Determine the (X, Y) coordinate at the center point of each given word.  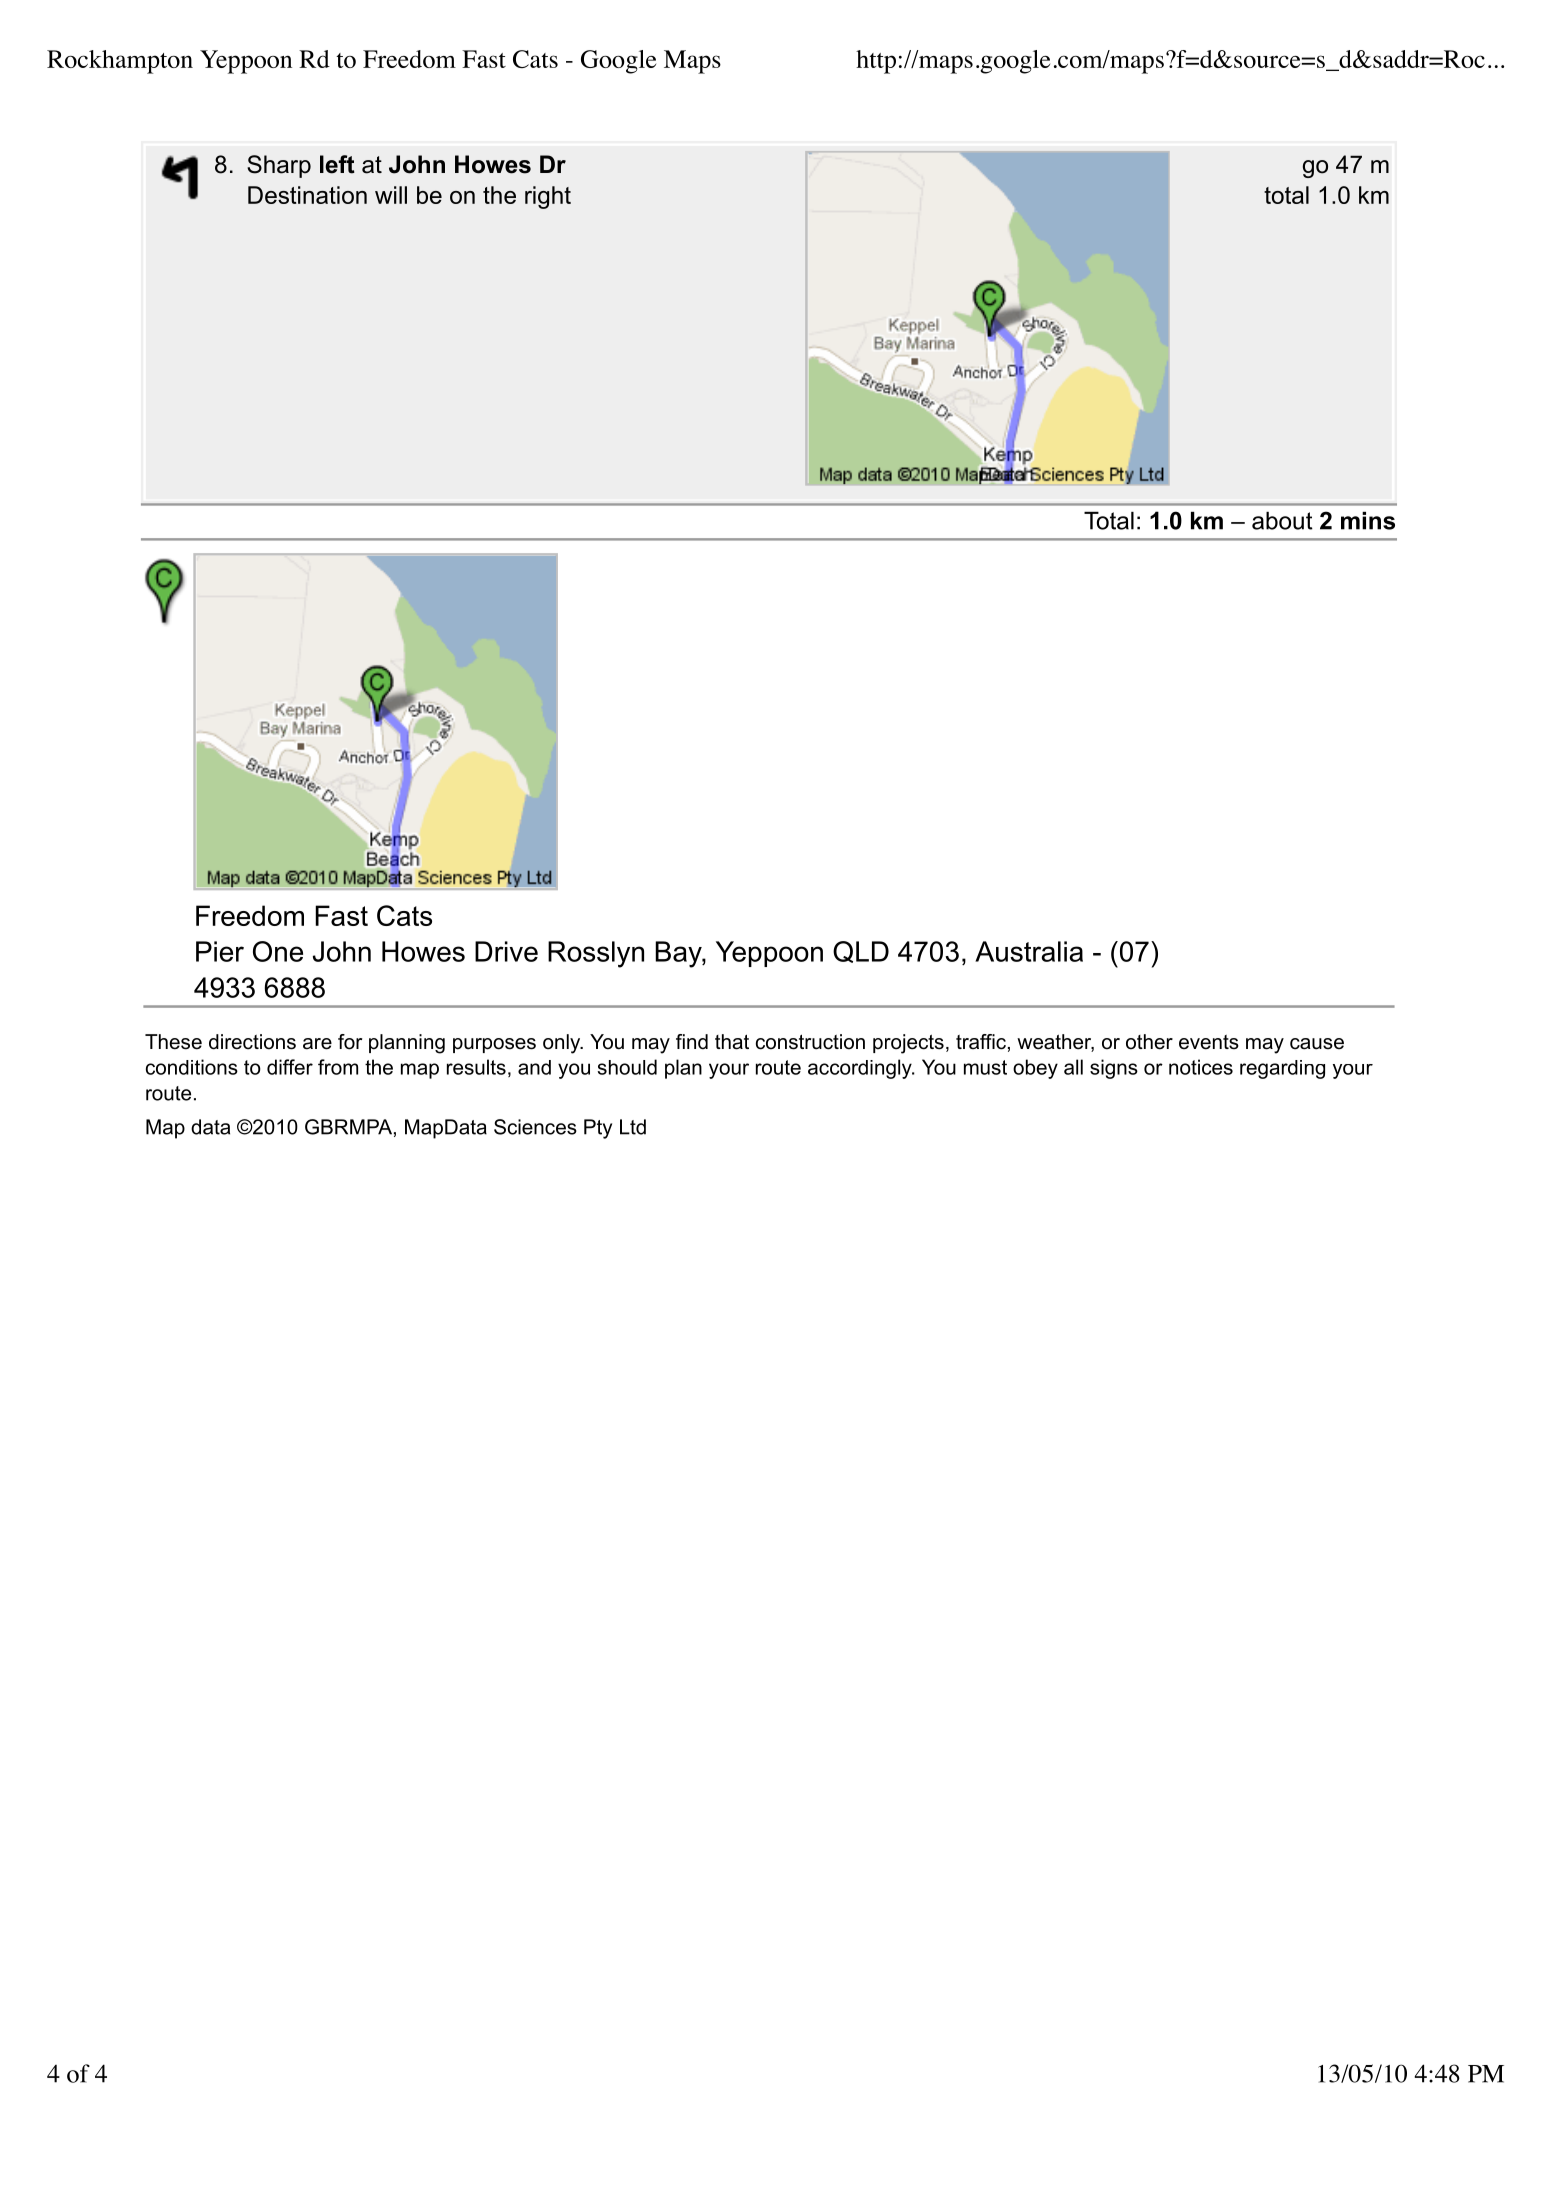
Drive (506, 951)
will (391, 195)
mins (1368, 521)
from (338, 1067)
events (1209, 1042)
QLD (861, 952)
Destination (307, 195)
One (278, 951)
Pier (220, 951)
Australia (1029, 951)
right (548, 197)
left (337, 164)
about (1282, 521)
